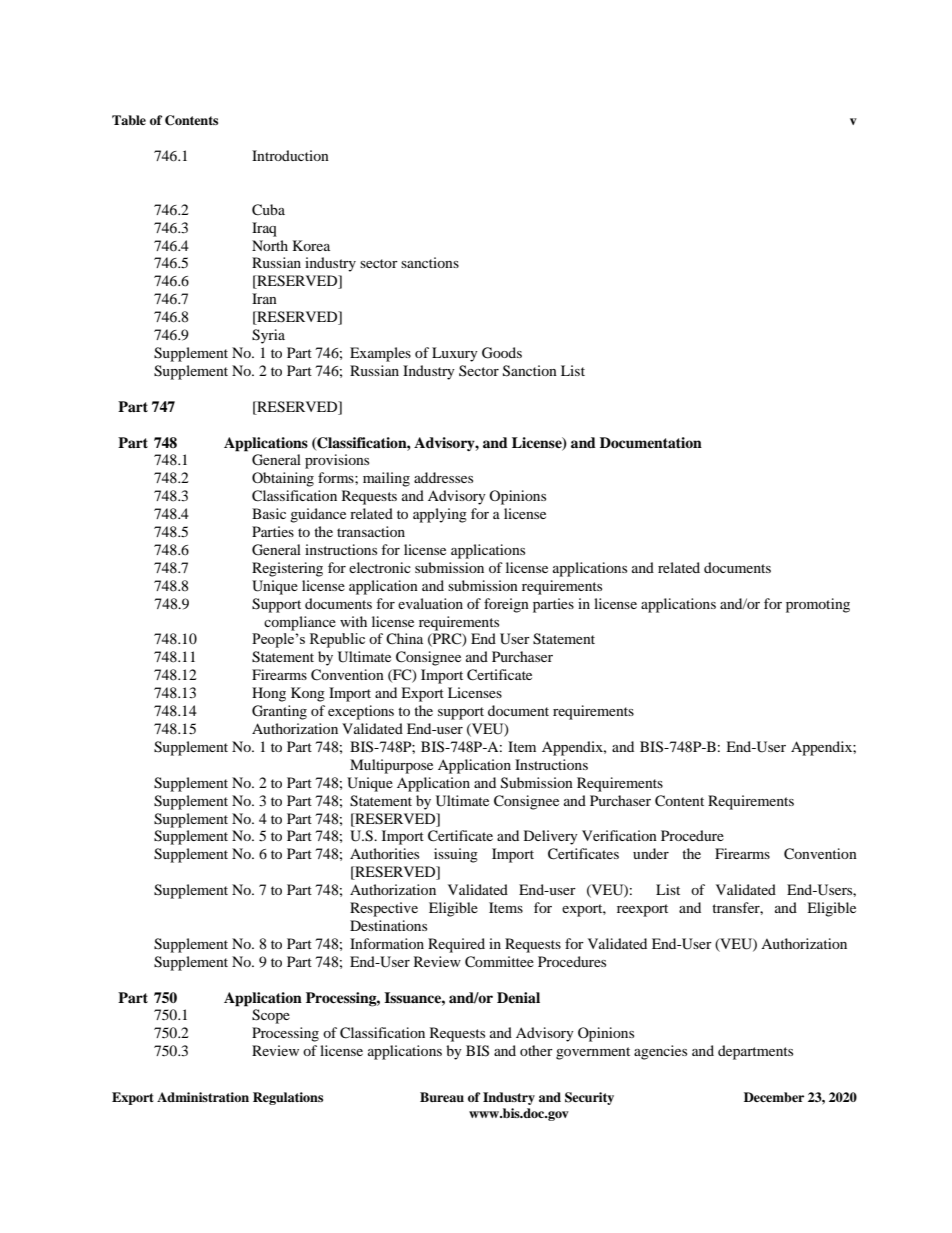 This image has width=952, height=1233. Describe the element at coordinates (311, 245) in the image. I see `Korea` at that location.
